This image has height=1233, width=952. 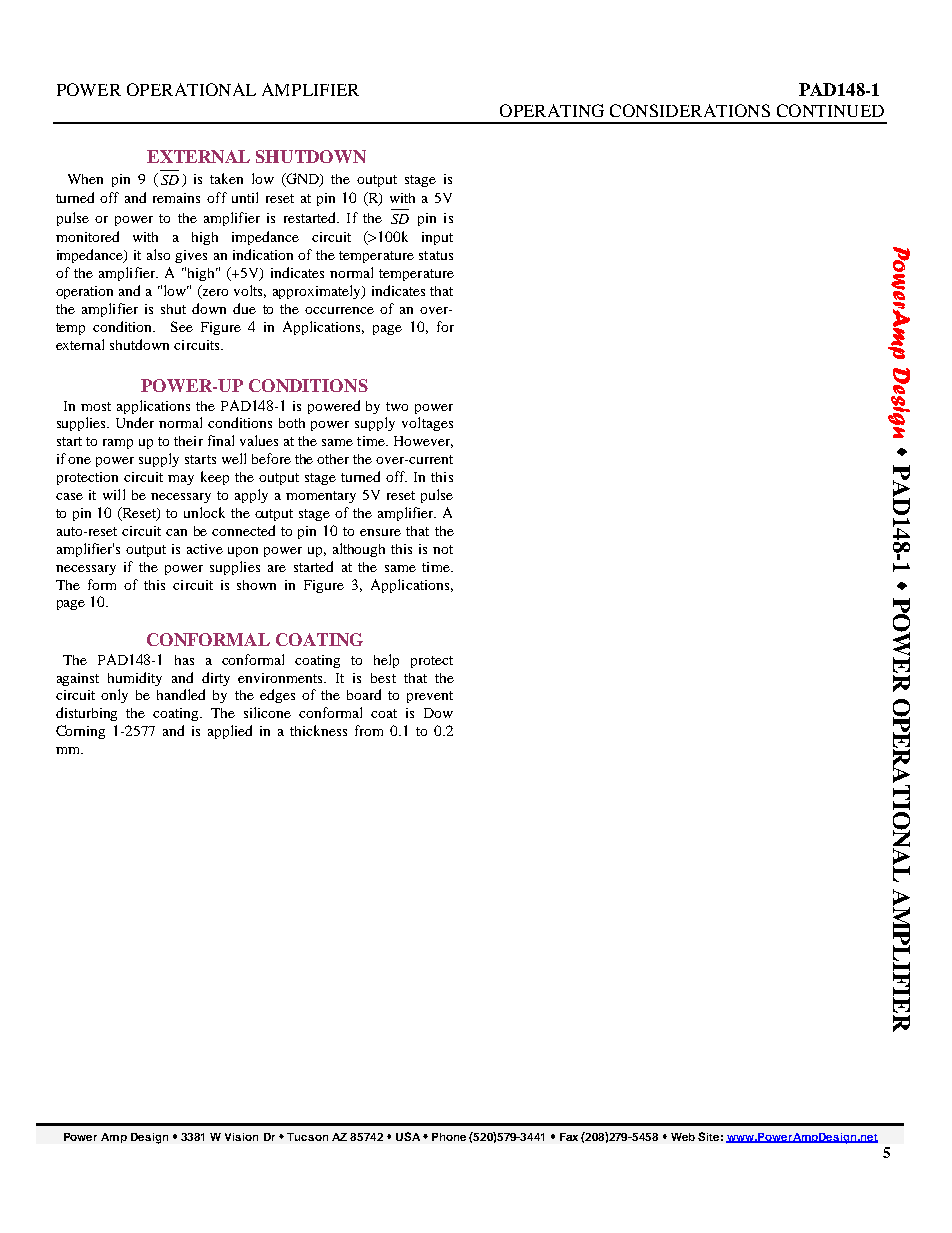 I want to click on remains, so click(x=176, y=198).
